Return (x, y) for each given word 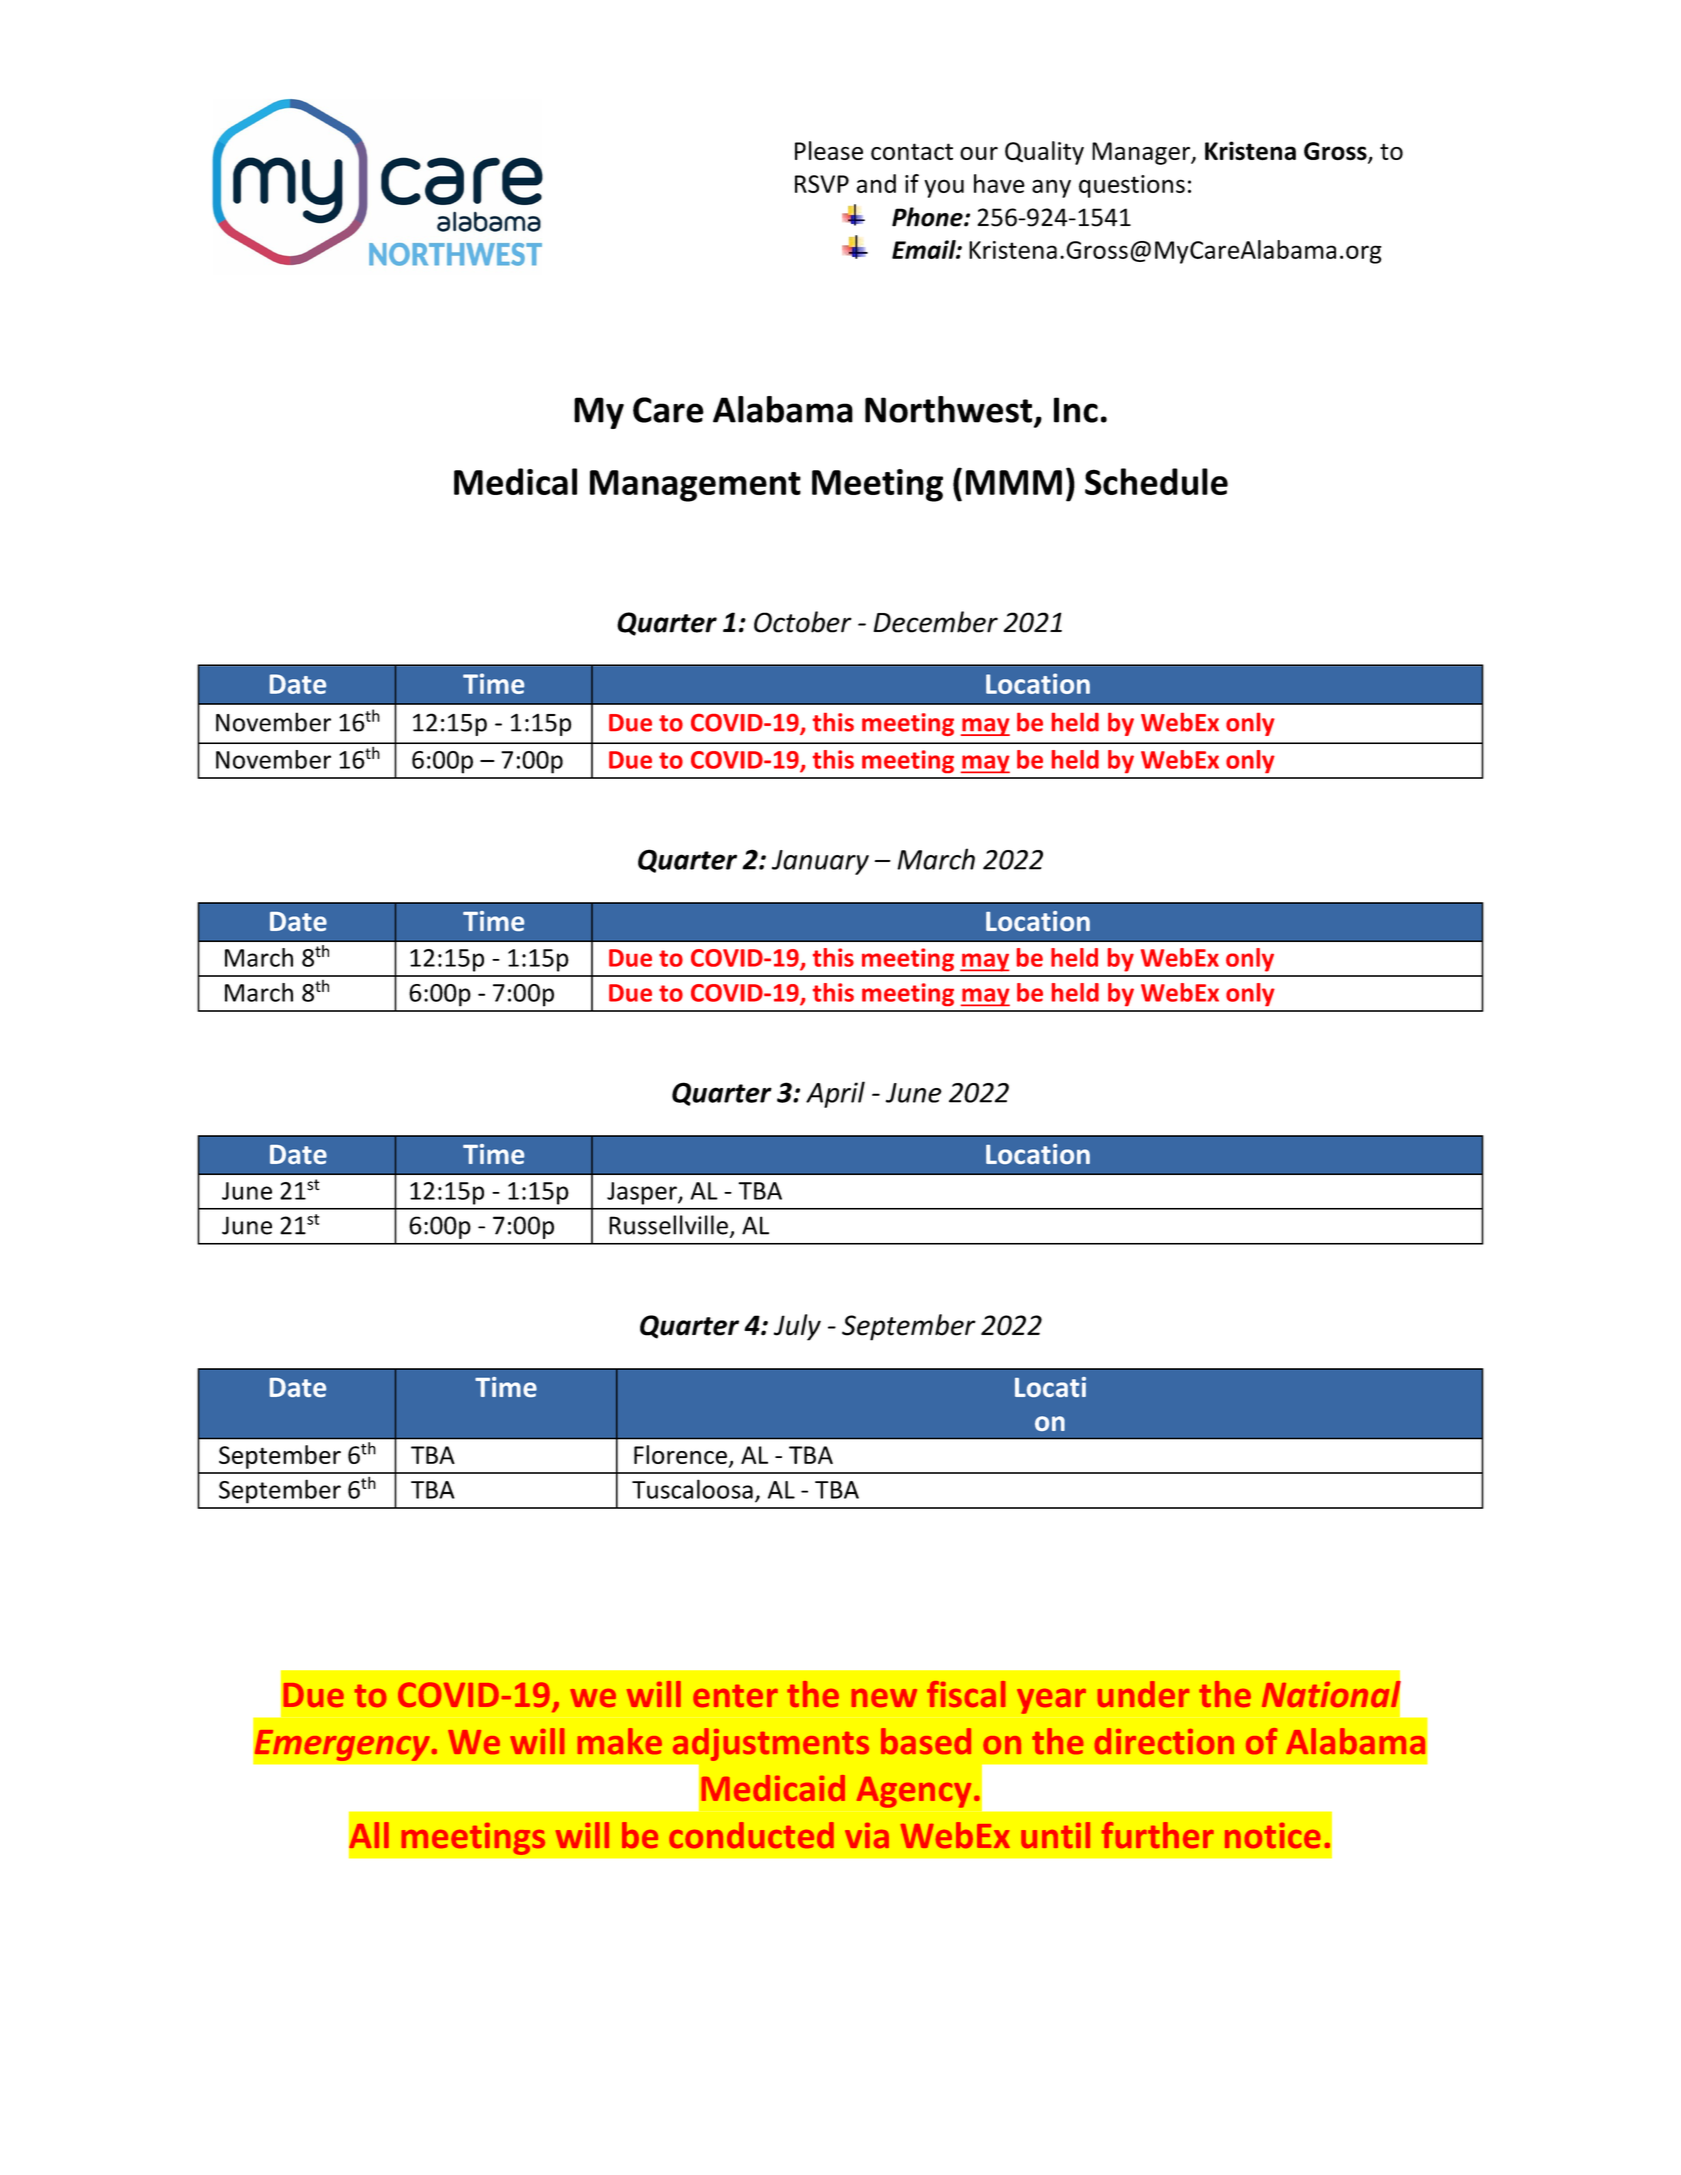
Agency (914, 1792)
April (835, 1094)
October (803, 622)
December (935, 622)
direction (1164, 1741)
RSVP (822, 184)
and (876, 183)
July (797, 1327)
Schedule (1156, 481)
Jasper (643, 1193)
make (620, 1741)
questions (1132, 186)
